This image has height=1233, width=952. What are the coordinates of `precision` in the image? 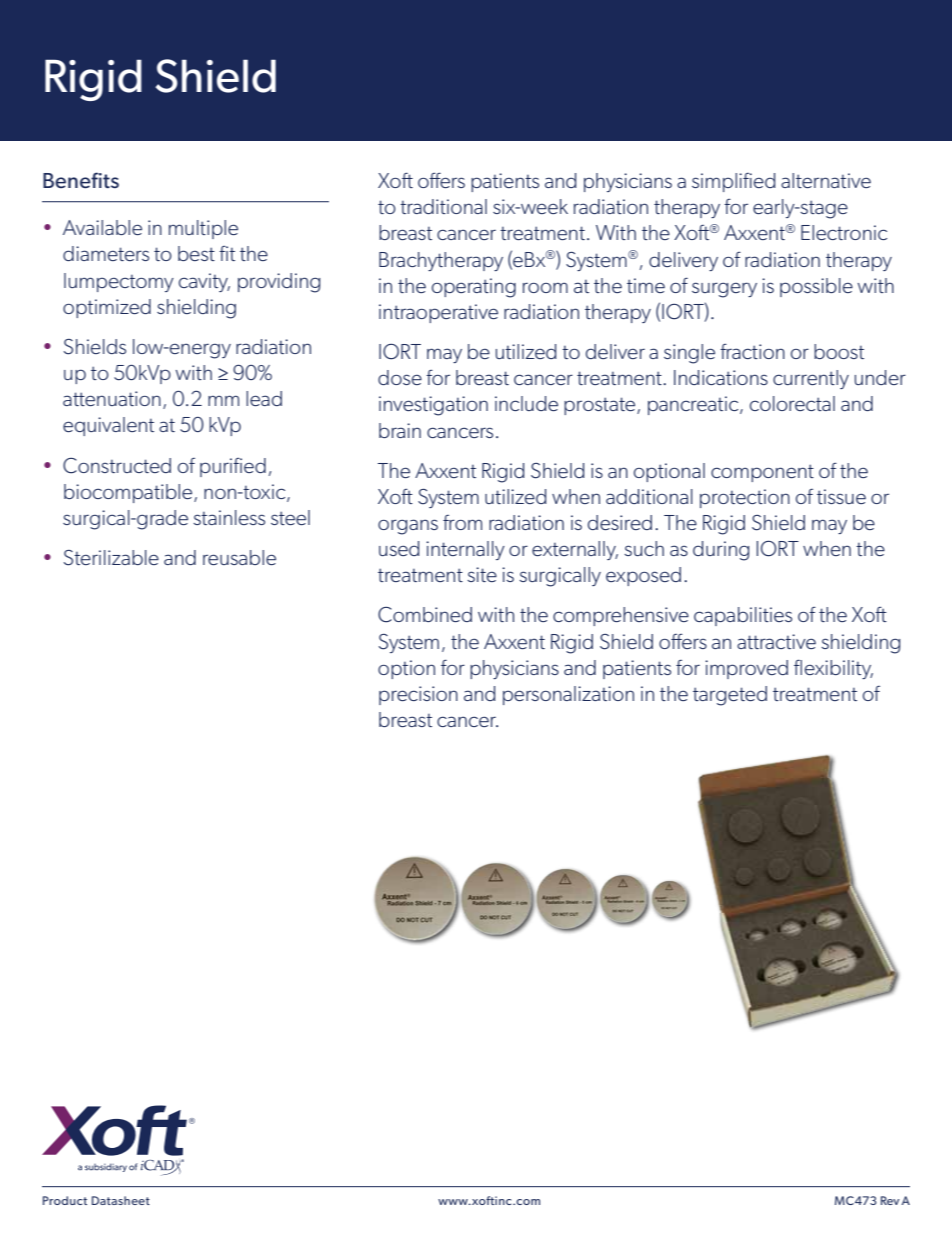 It's located at (418, 695).
